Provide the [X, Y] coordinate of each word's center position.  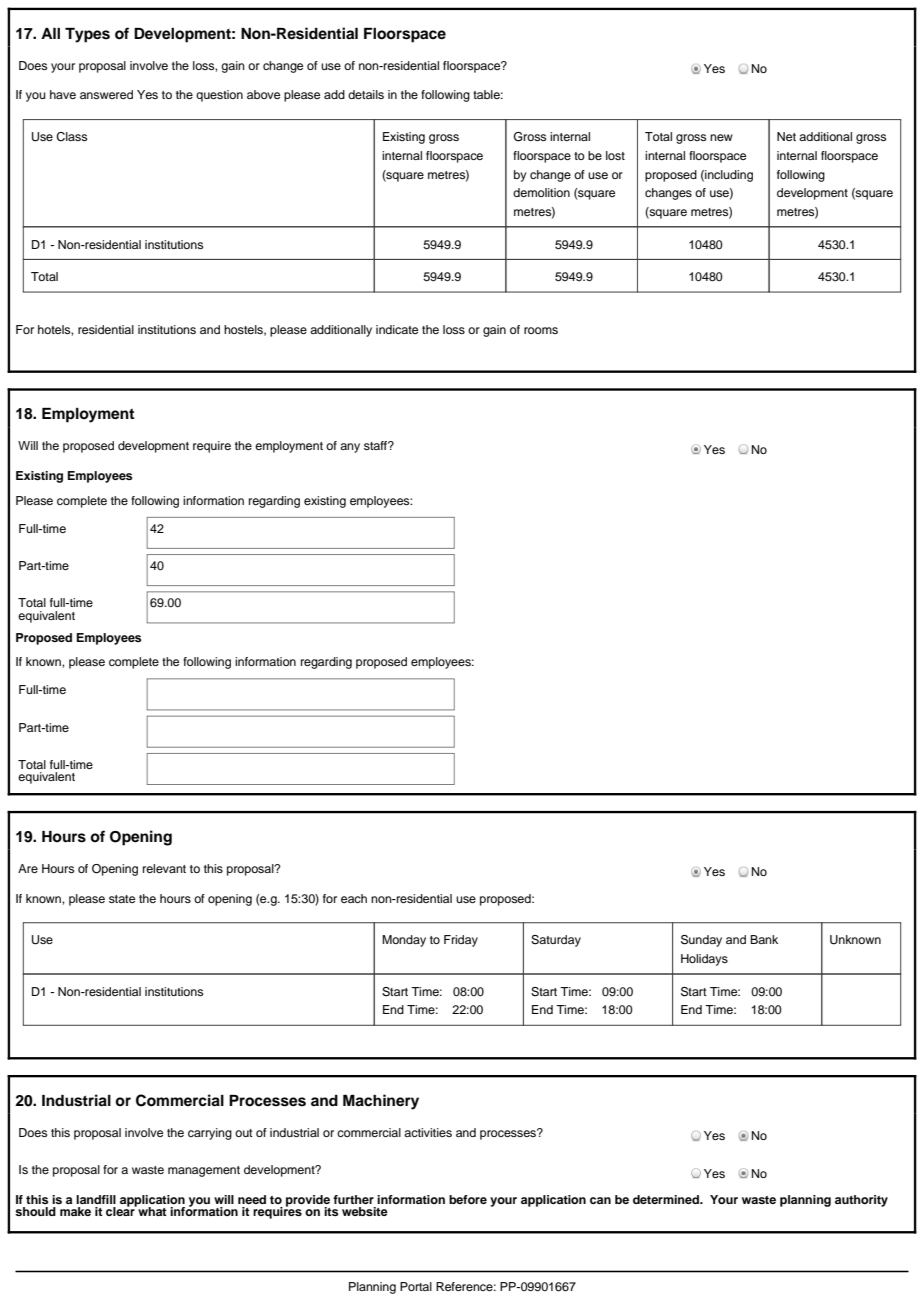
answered [106, 94]
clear [121, 1210]
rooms [541, 330]
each [354, 898]
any [350, 448]
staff [377, 445]
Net [786, 136]
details [366, 94]
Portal [416, 1286]
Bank [764, 939]
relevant [164, 868]
